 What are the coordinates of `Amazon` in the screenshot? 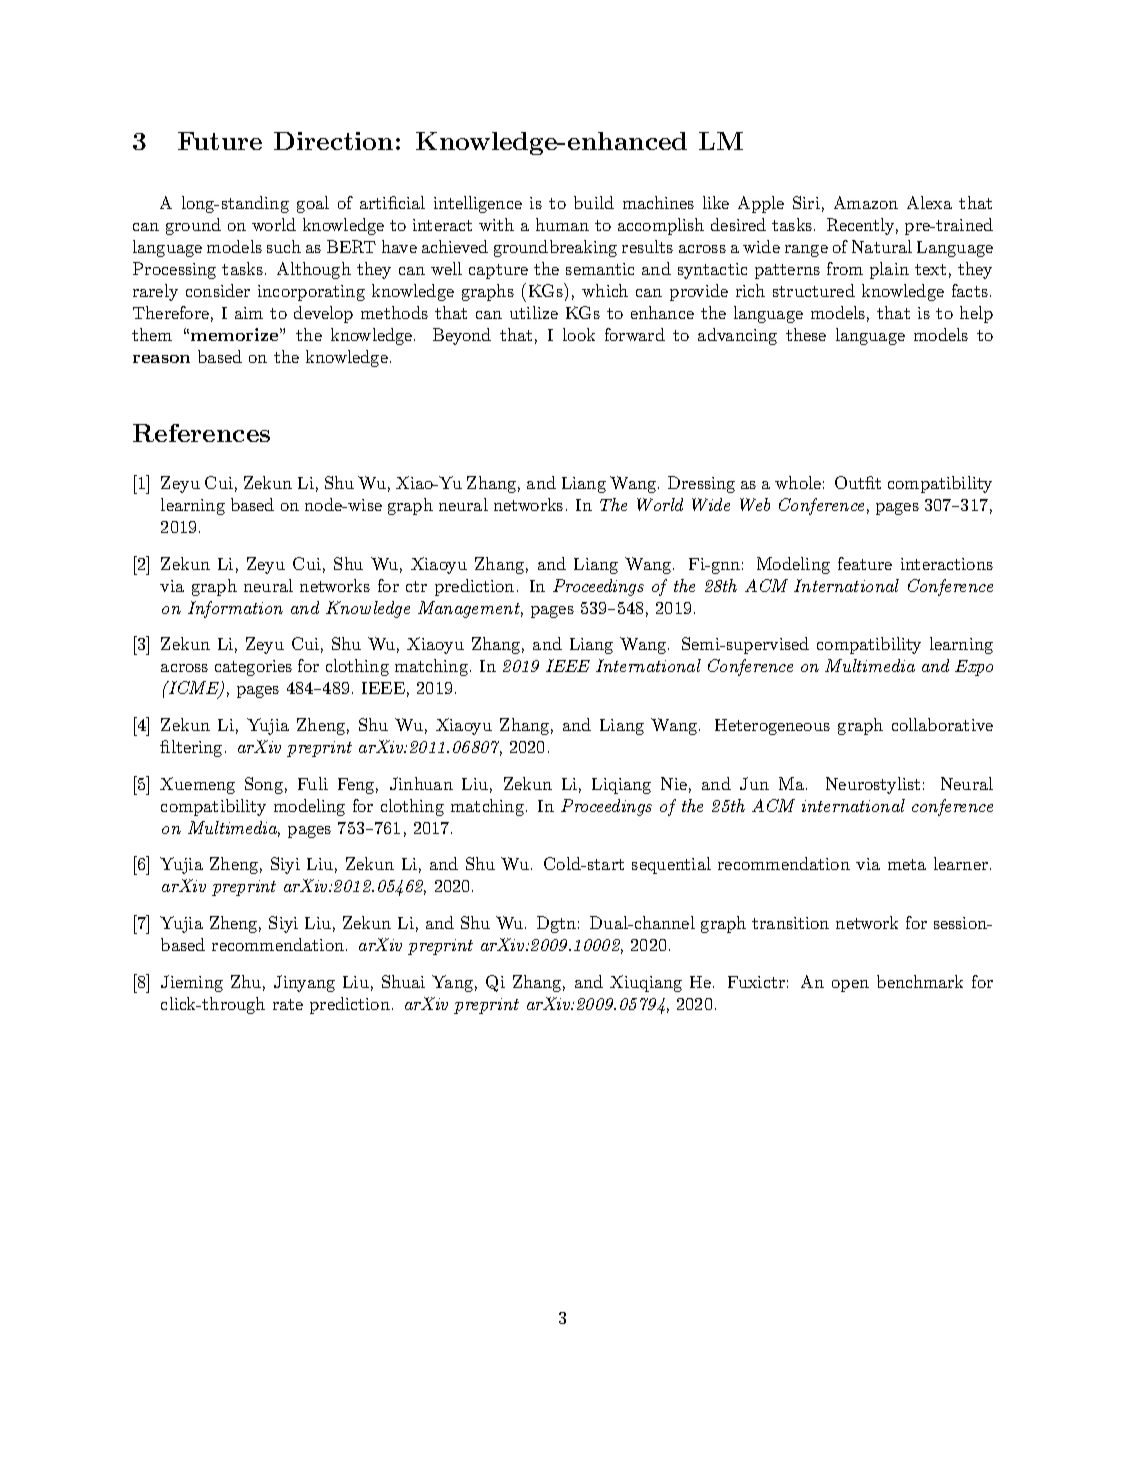 It's located at (866, 202).
